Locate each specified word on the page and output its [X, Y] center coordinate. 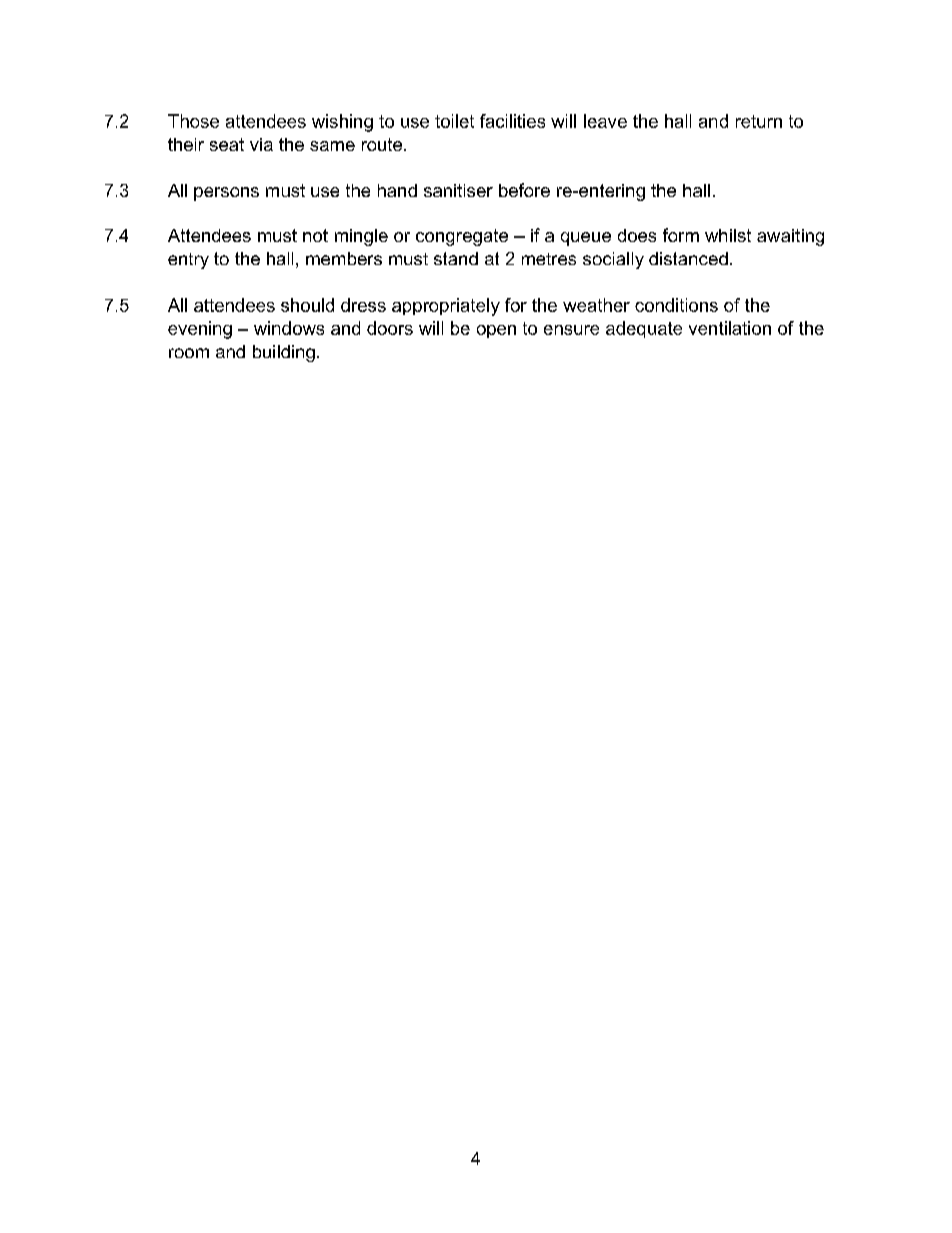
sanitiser [458, 190]
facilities [512, 121]
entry [188, 261]
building [284, 353]
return [759, 121]
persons [226, 194]
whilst [728, 235]
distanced [688, 258]
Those [193, 121]
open [496, 331]
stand [456, 258]
